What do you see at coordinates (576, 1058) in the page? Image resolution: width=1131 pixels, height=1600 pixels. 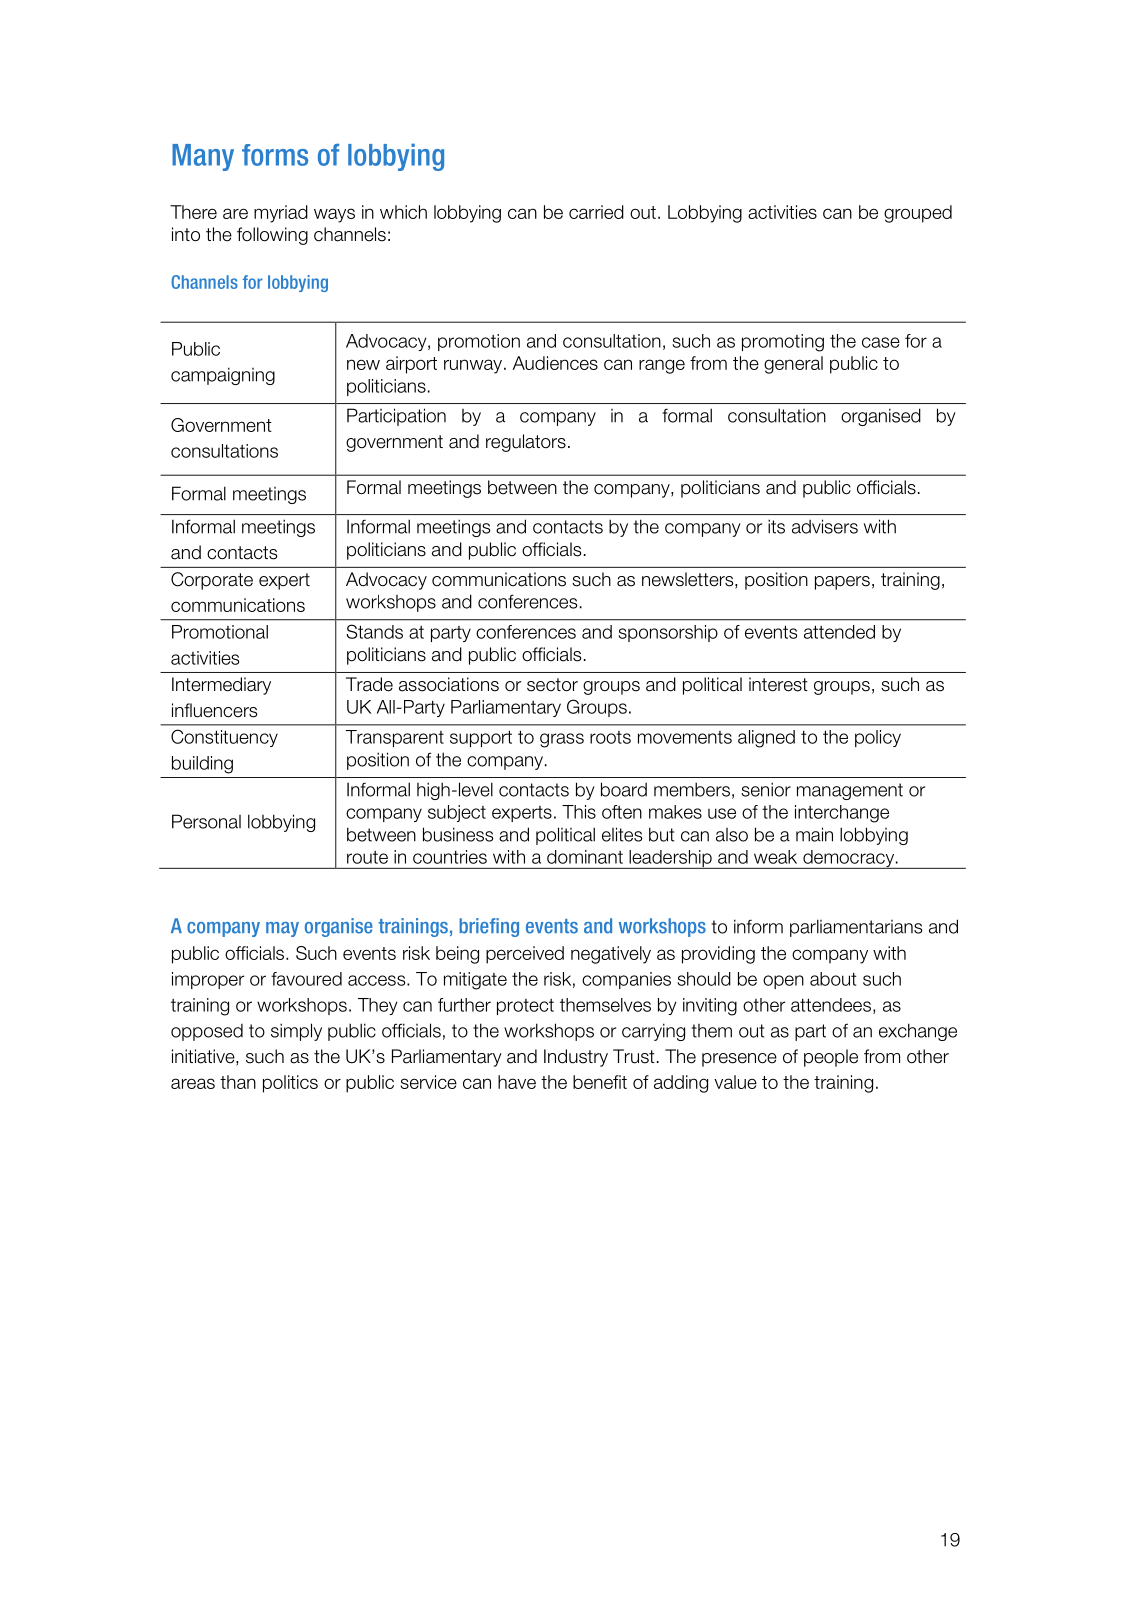 I see `Industry` at bounding box center [576, 1058].
